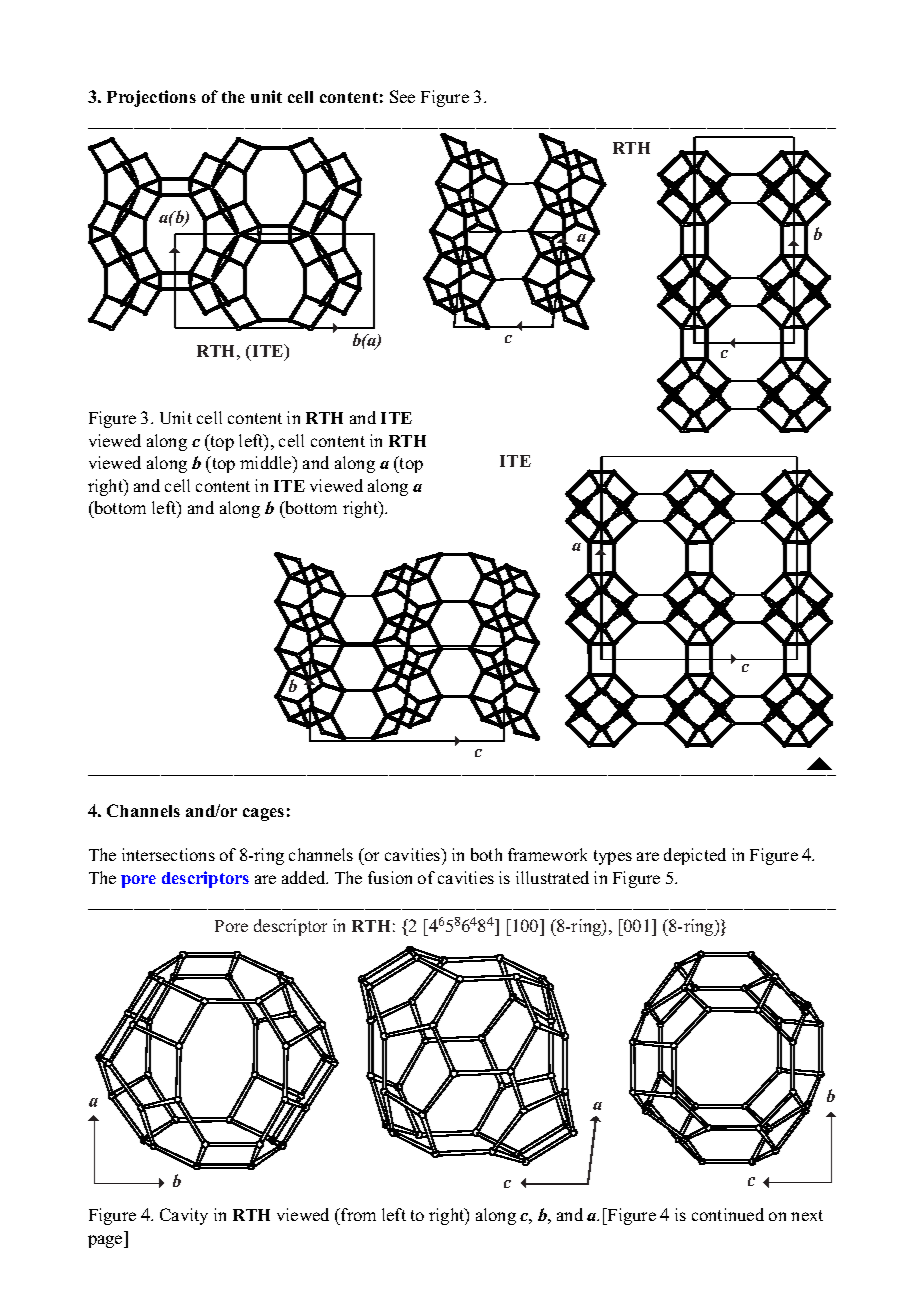 The height and width of the image is (1308, 924). I want to click on cages, so click(263, 814).
